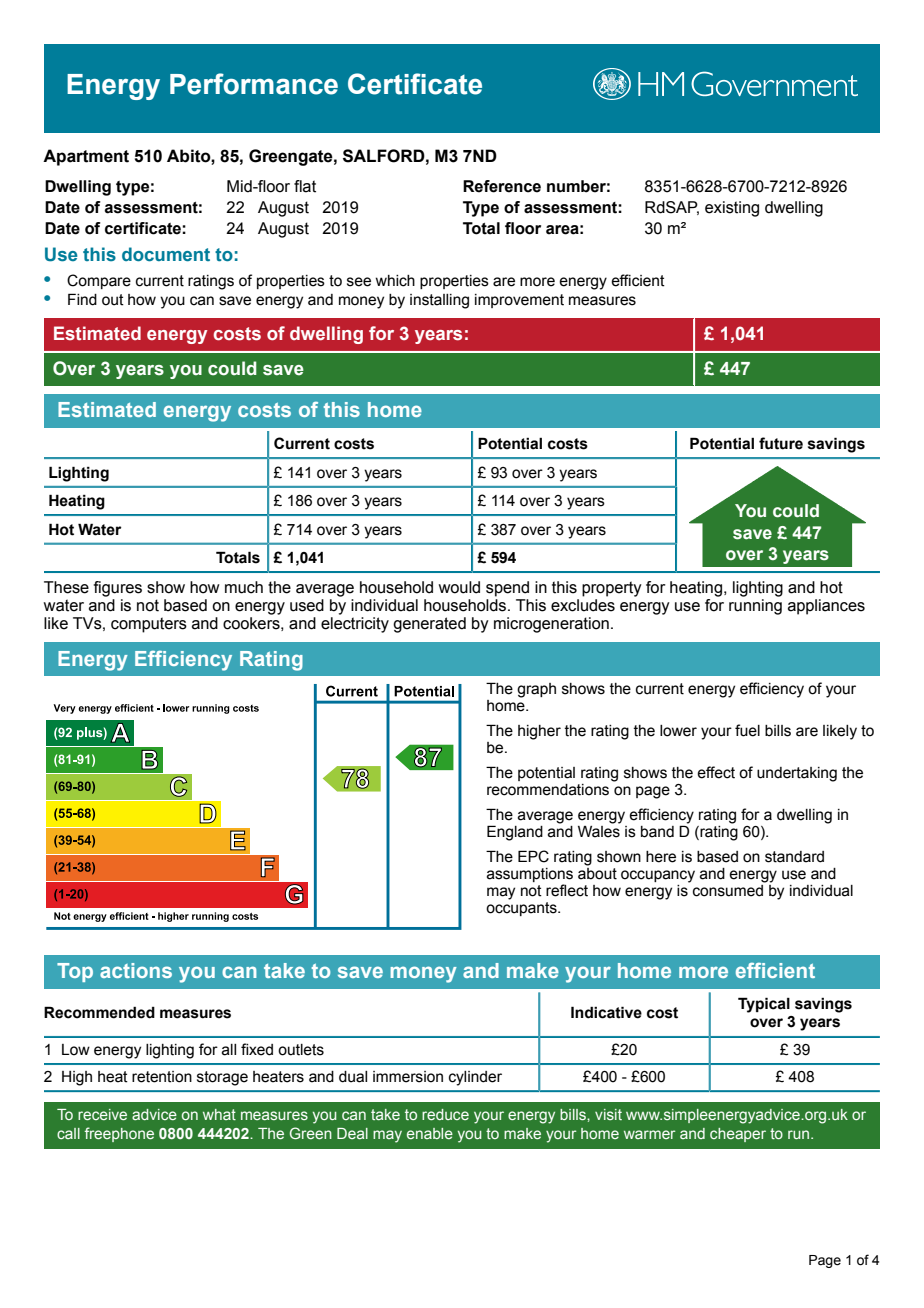 The image size is (924, 1308). Describe the element at coordinates (755, 607) in the screenshot. I see `running` at that location.
